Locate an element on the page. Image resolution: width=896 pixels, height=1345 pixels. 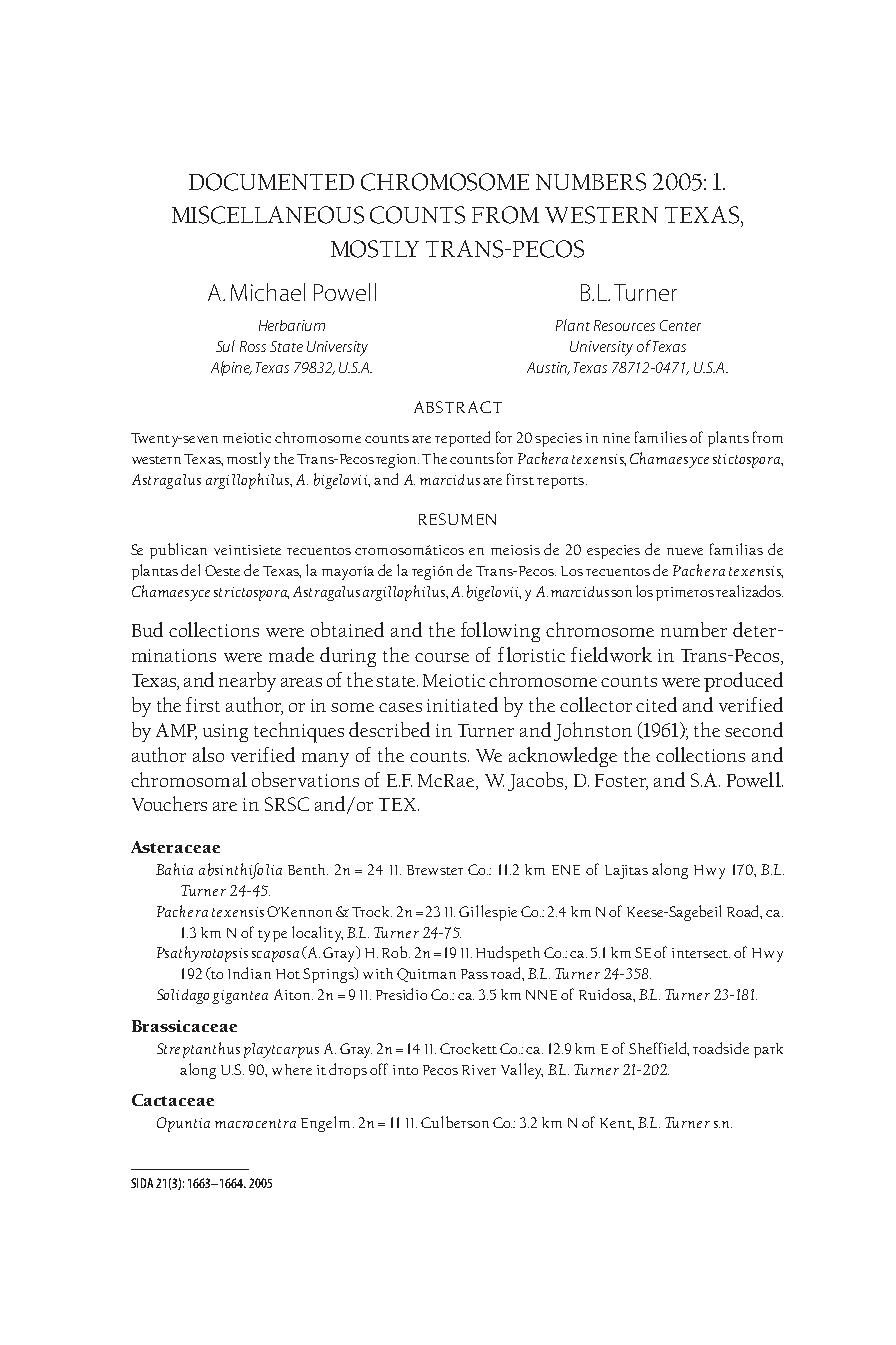
families is located at coordinates (661, 437).
